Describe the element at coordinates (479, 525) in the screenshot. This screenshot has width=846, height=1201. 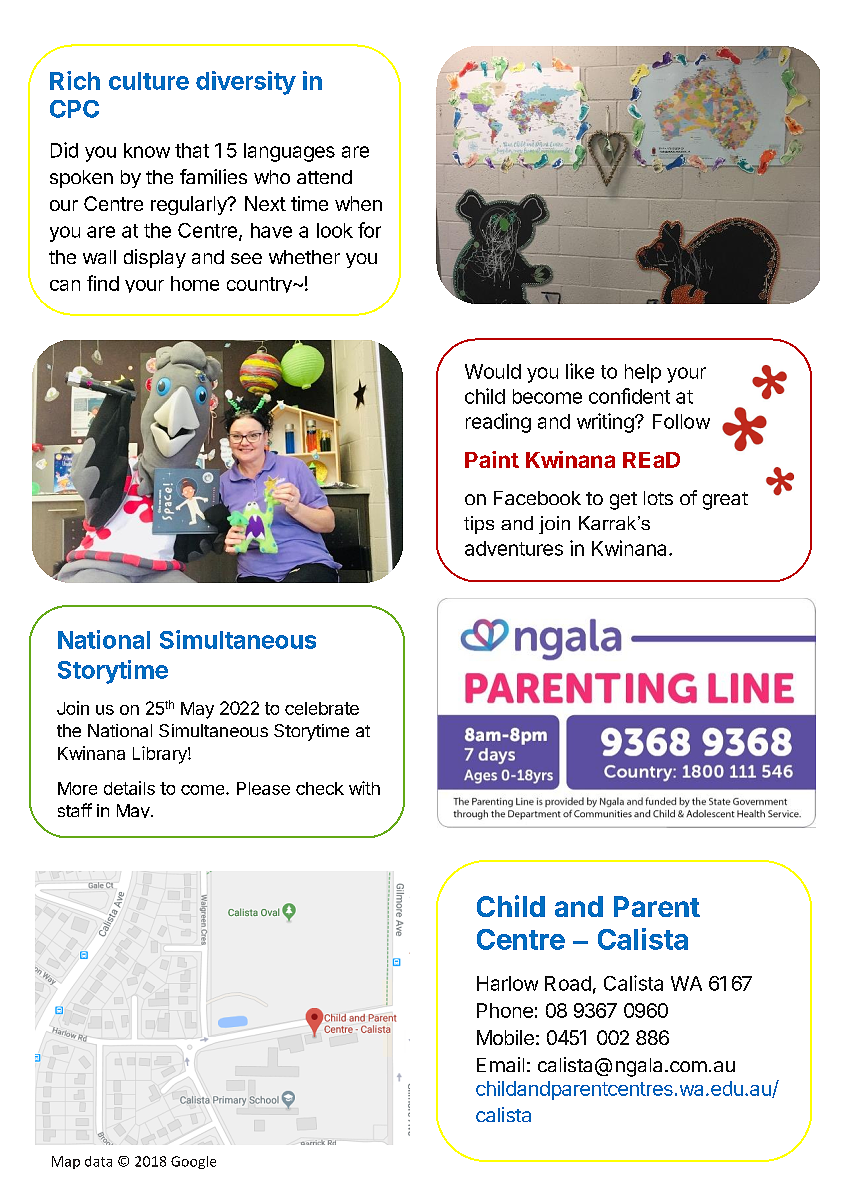
I see `tips` at that location.
